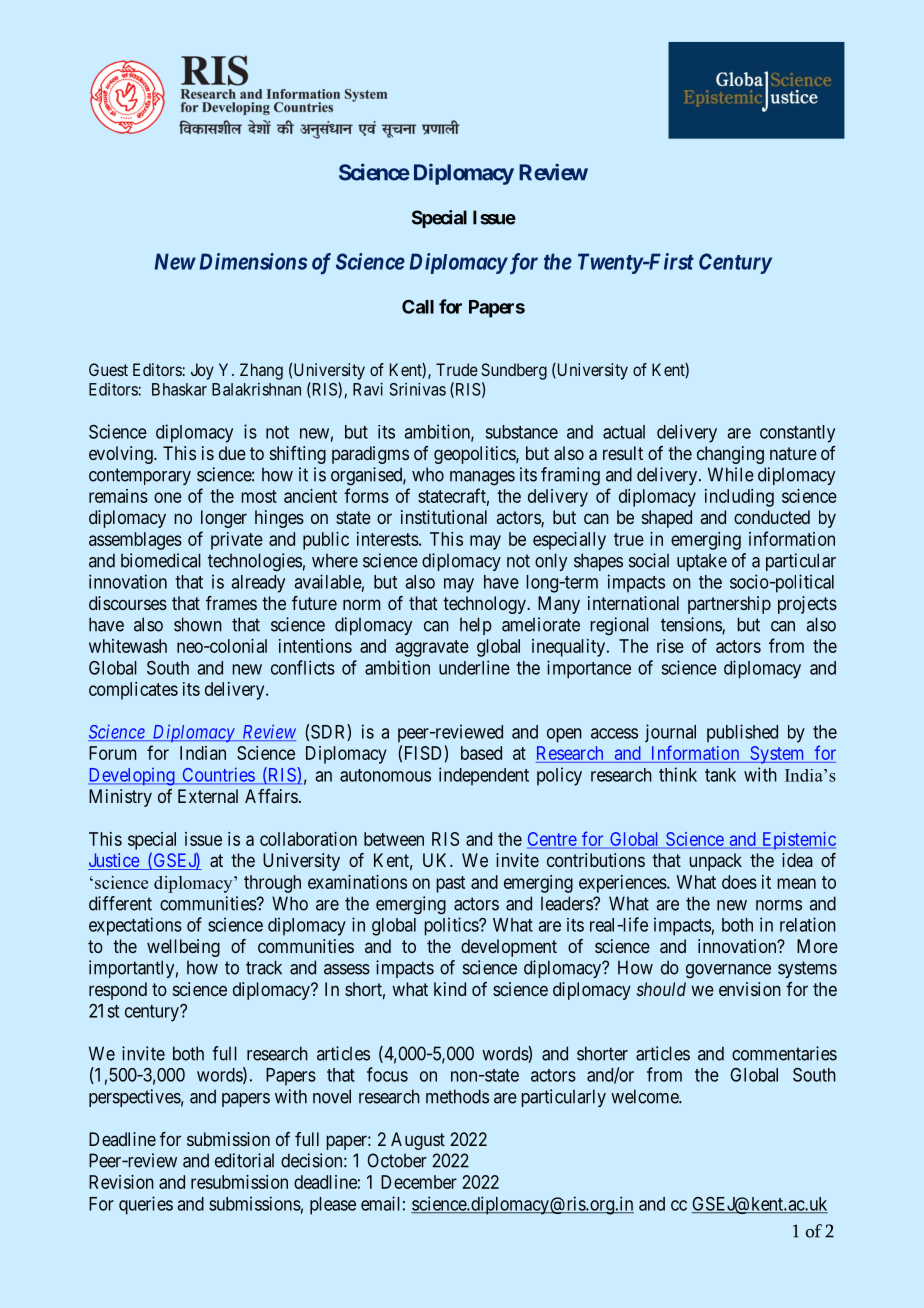  Describe the element at coordinates (444, 517) in the page. I see `institutional` at that location.
